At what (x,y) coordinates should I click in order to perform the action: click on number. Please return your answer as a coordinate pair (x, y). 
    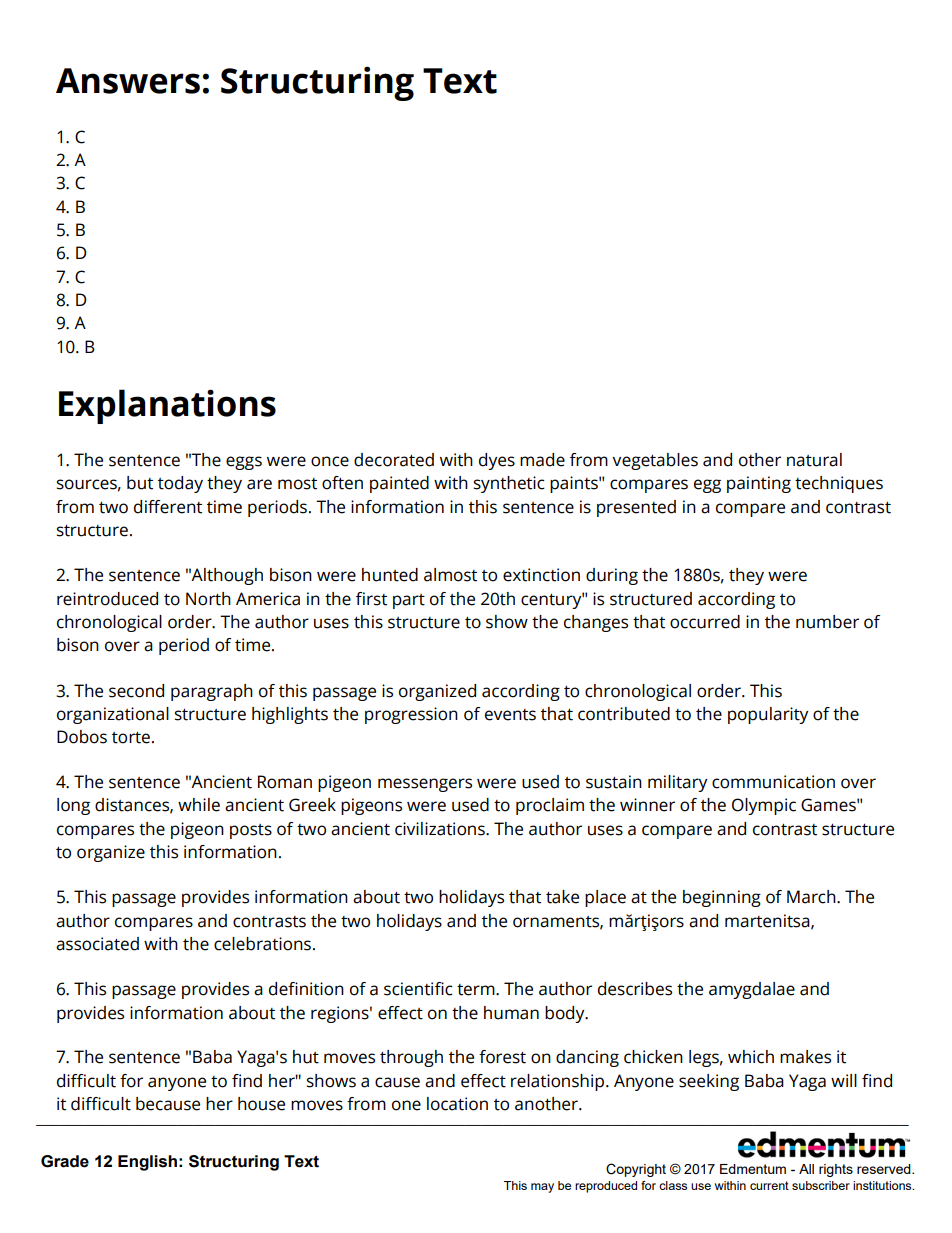
    Looking at the image, I should click on (827, 622).
